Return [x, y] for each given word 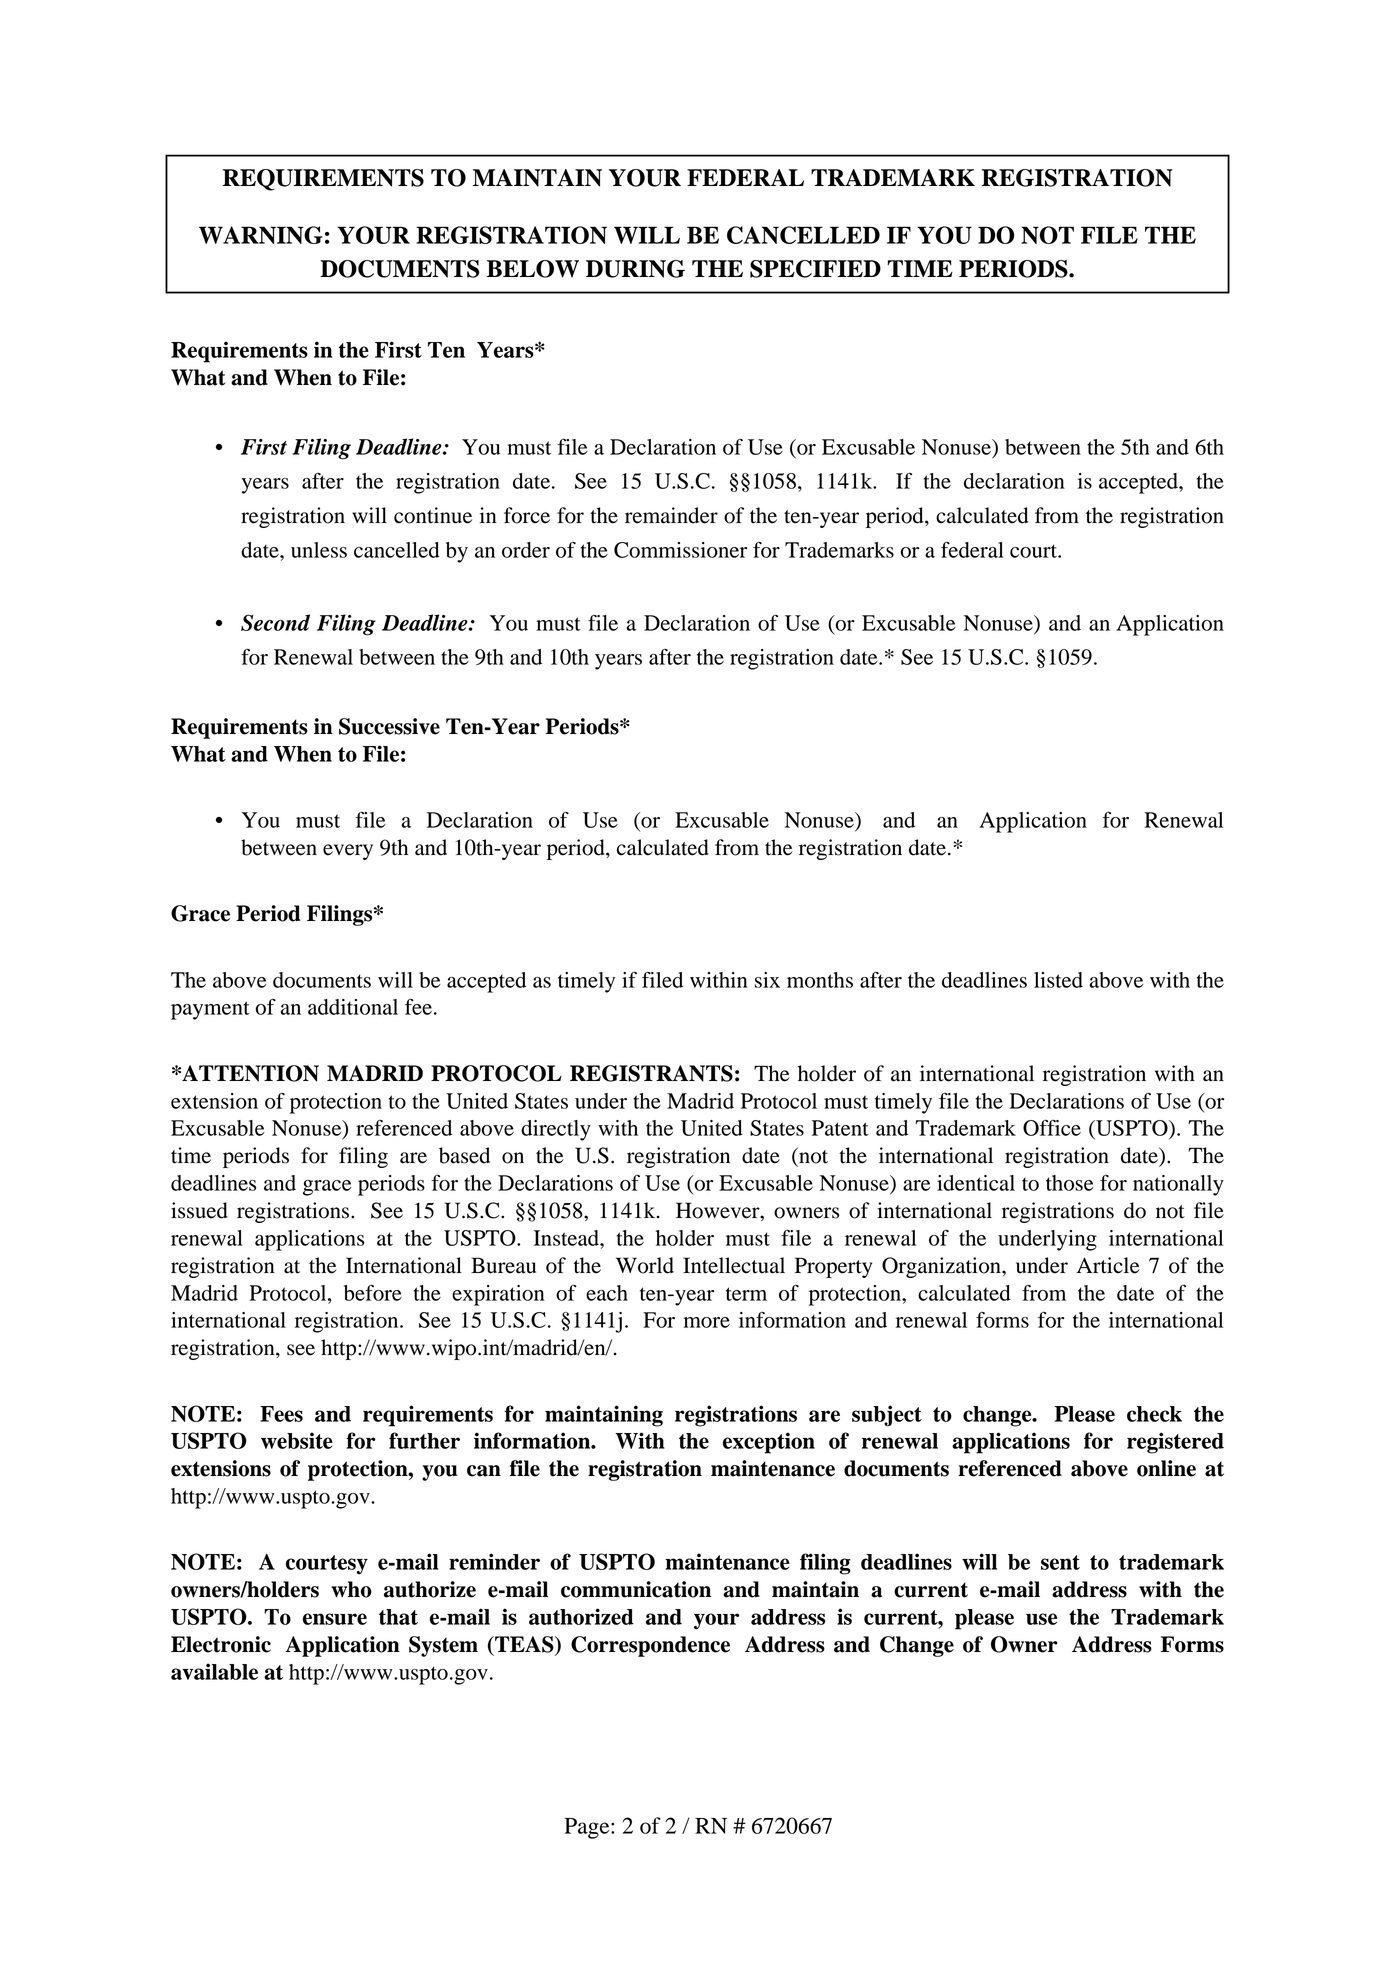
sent [1060, 1562]
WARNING [261, 235]
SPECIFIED [815, 269]
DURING [635, 269]
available [214, 1671]
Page [588, 1828]
